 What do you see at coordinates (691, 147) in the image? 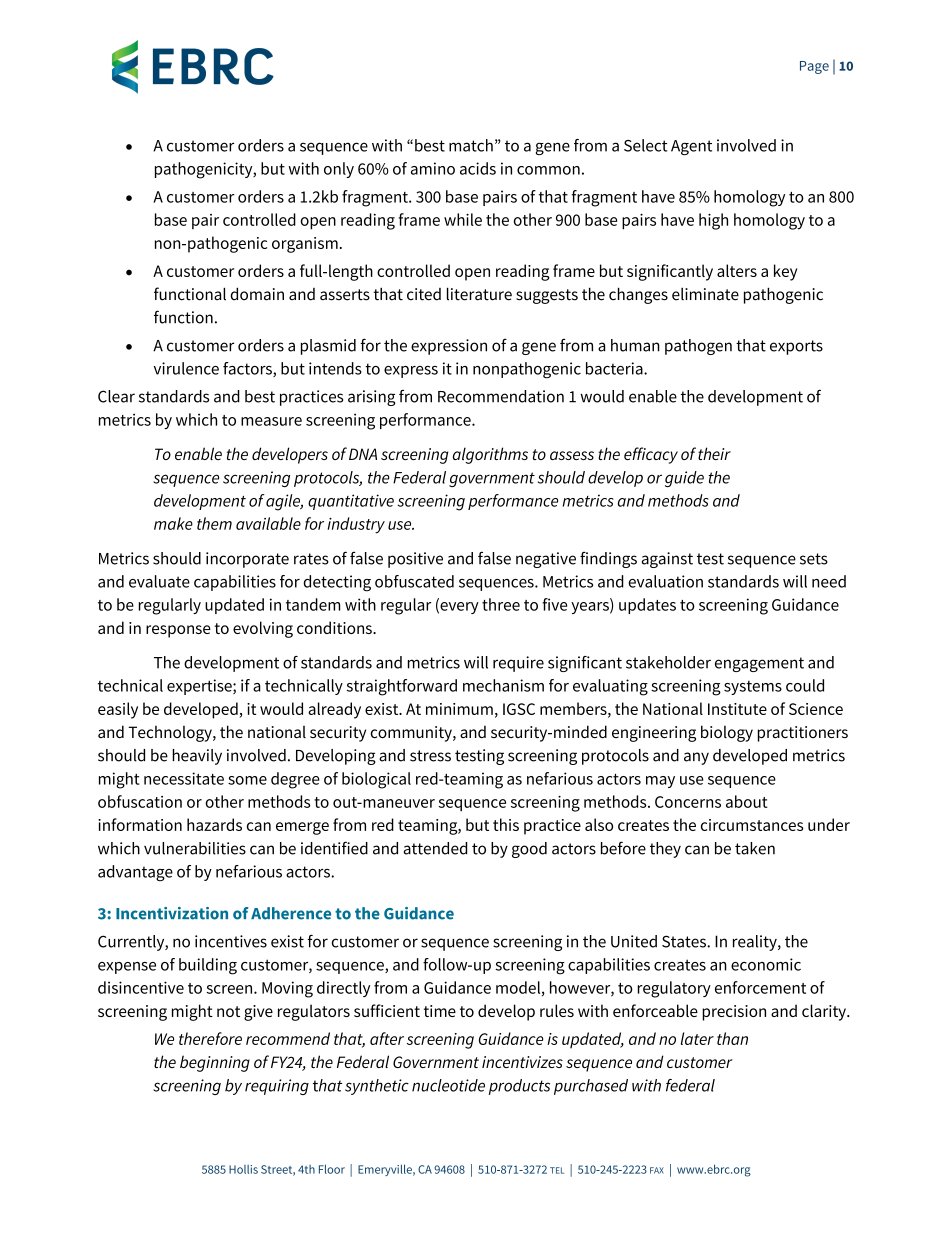
I see `Agent` at bounding box center [691, 147].
